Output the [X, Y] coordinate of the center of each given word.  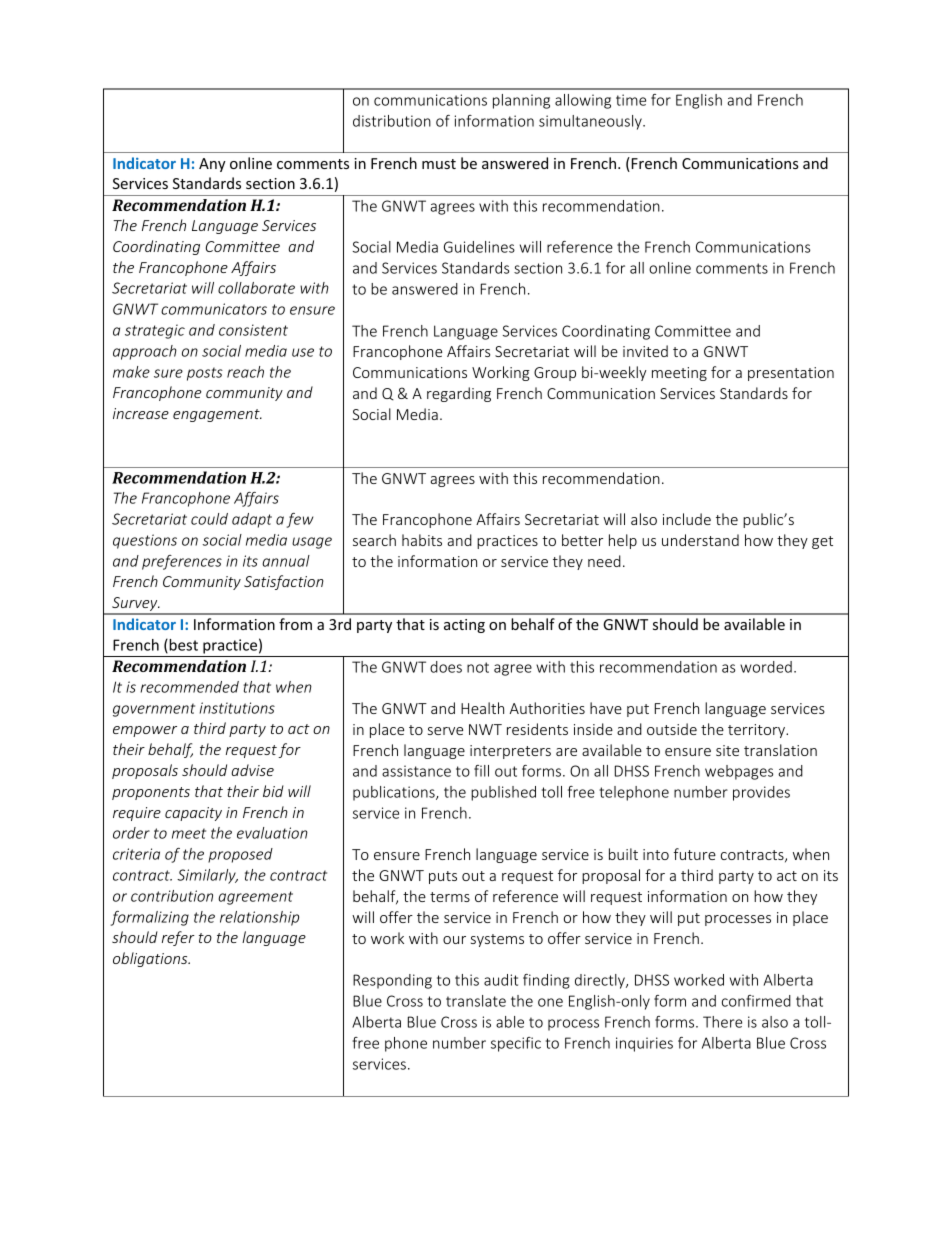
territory [757, 731]
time [631, 100]
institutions [237, 708]
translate [476, 1001]
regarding [459, 394]
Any [212, 165]
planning [521, 101]
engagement [217, 415]
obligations [151, 959]
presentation [791, 374]
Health [482, 708]
